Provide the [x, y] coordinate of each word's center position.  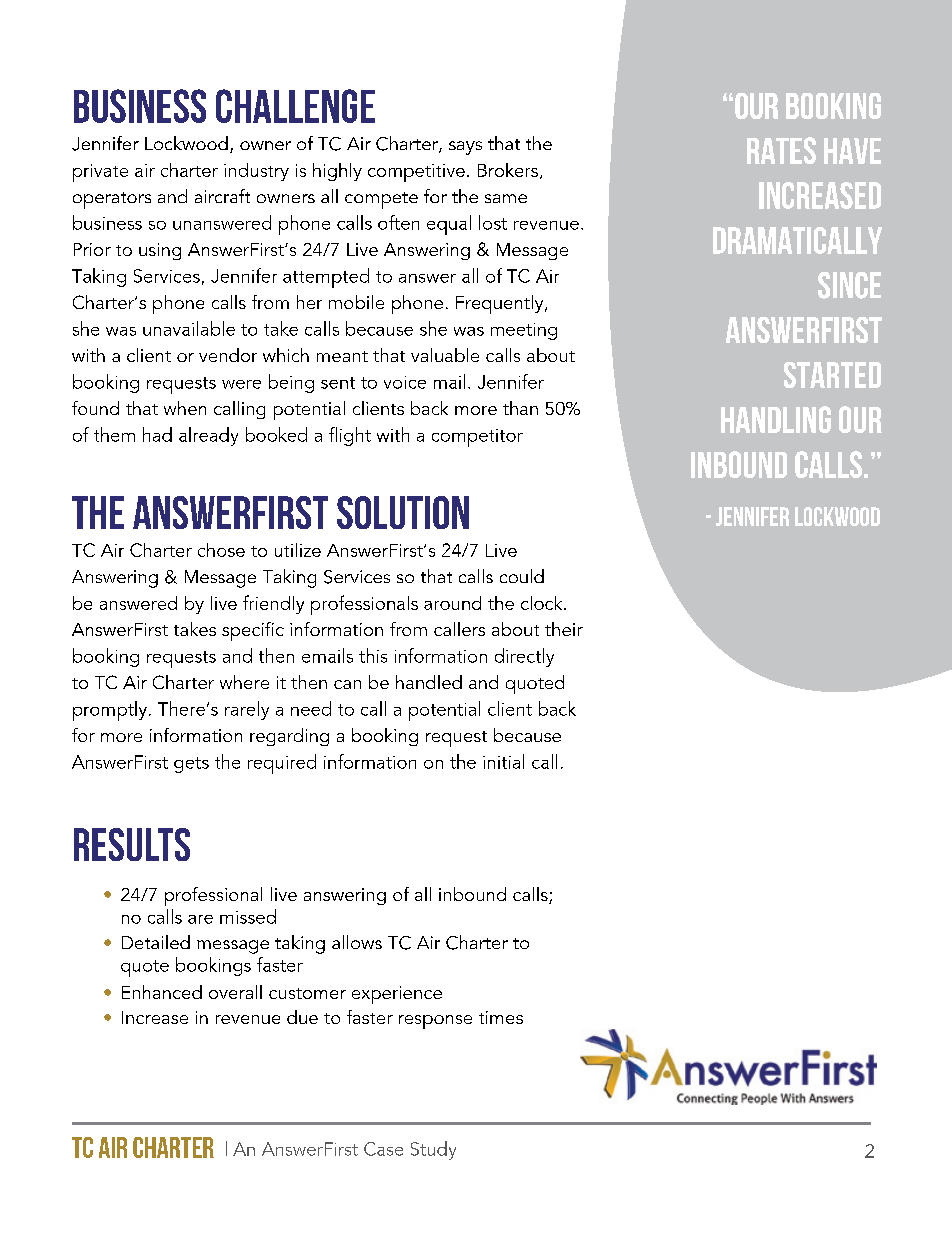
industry [256, 172]
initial [503, 761]
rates [781, 150]
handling [776, 419]
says [465, 148]
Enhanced [162, 992]
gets [191, 765]
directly [524, 657]
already [208, 436]
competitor [477, 438]
